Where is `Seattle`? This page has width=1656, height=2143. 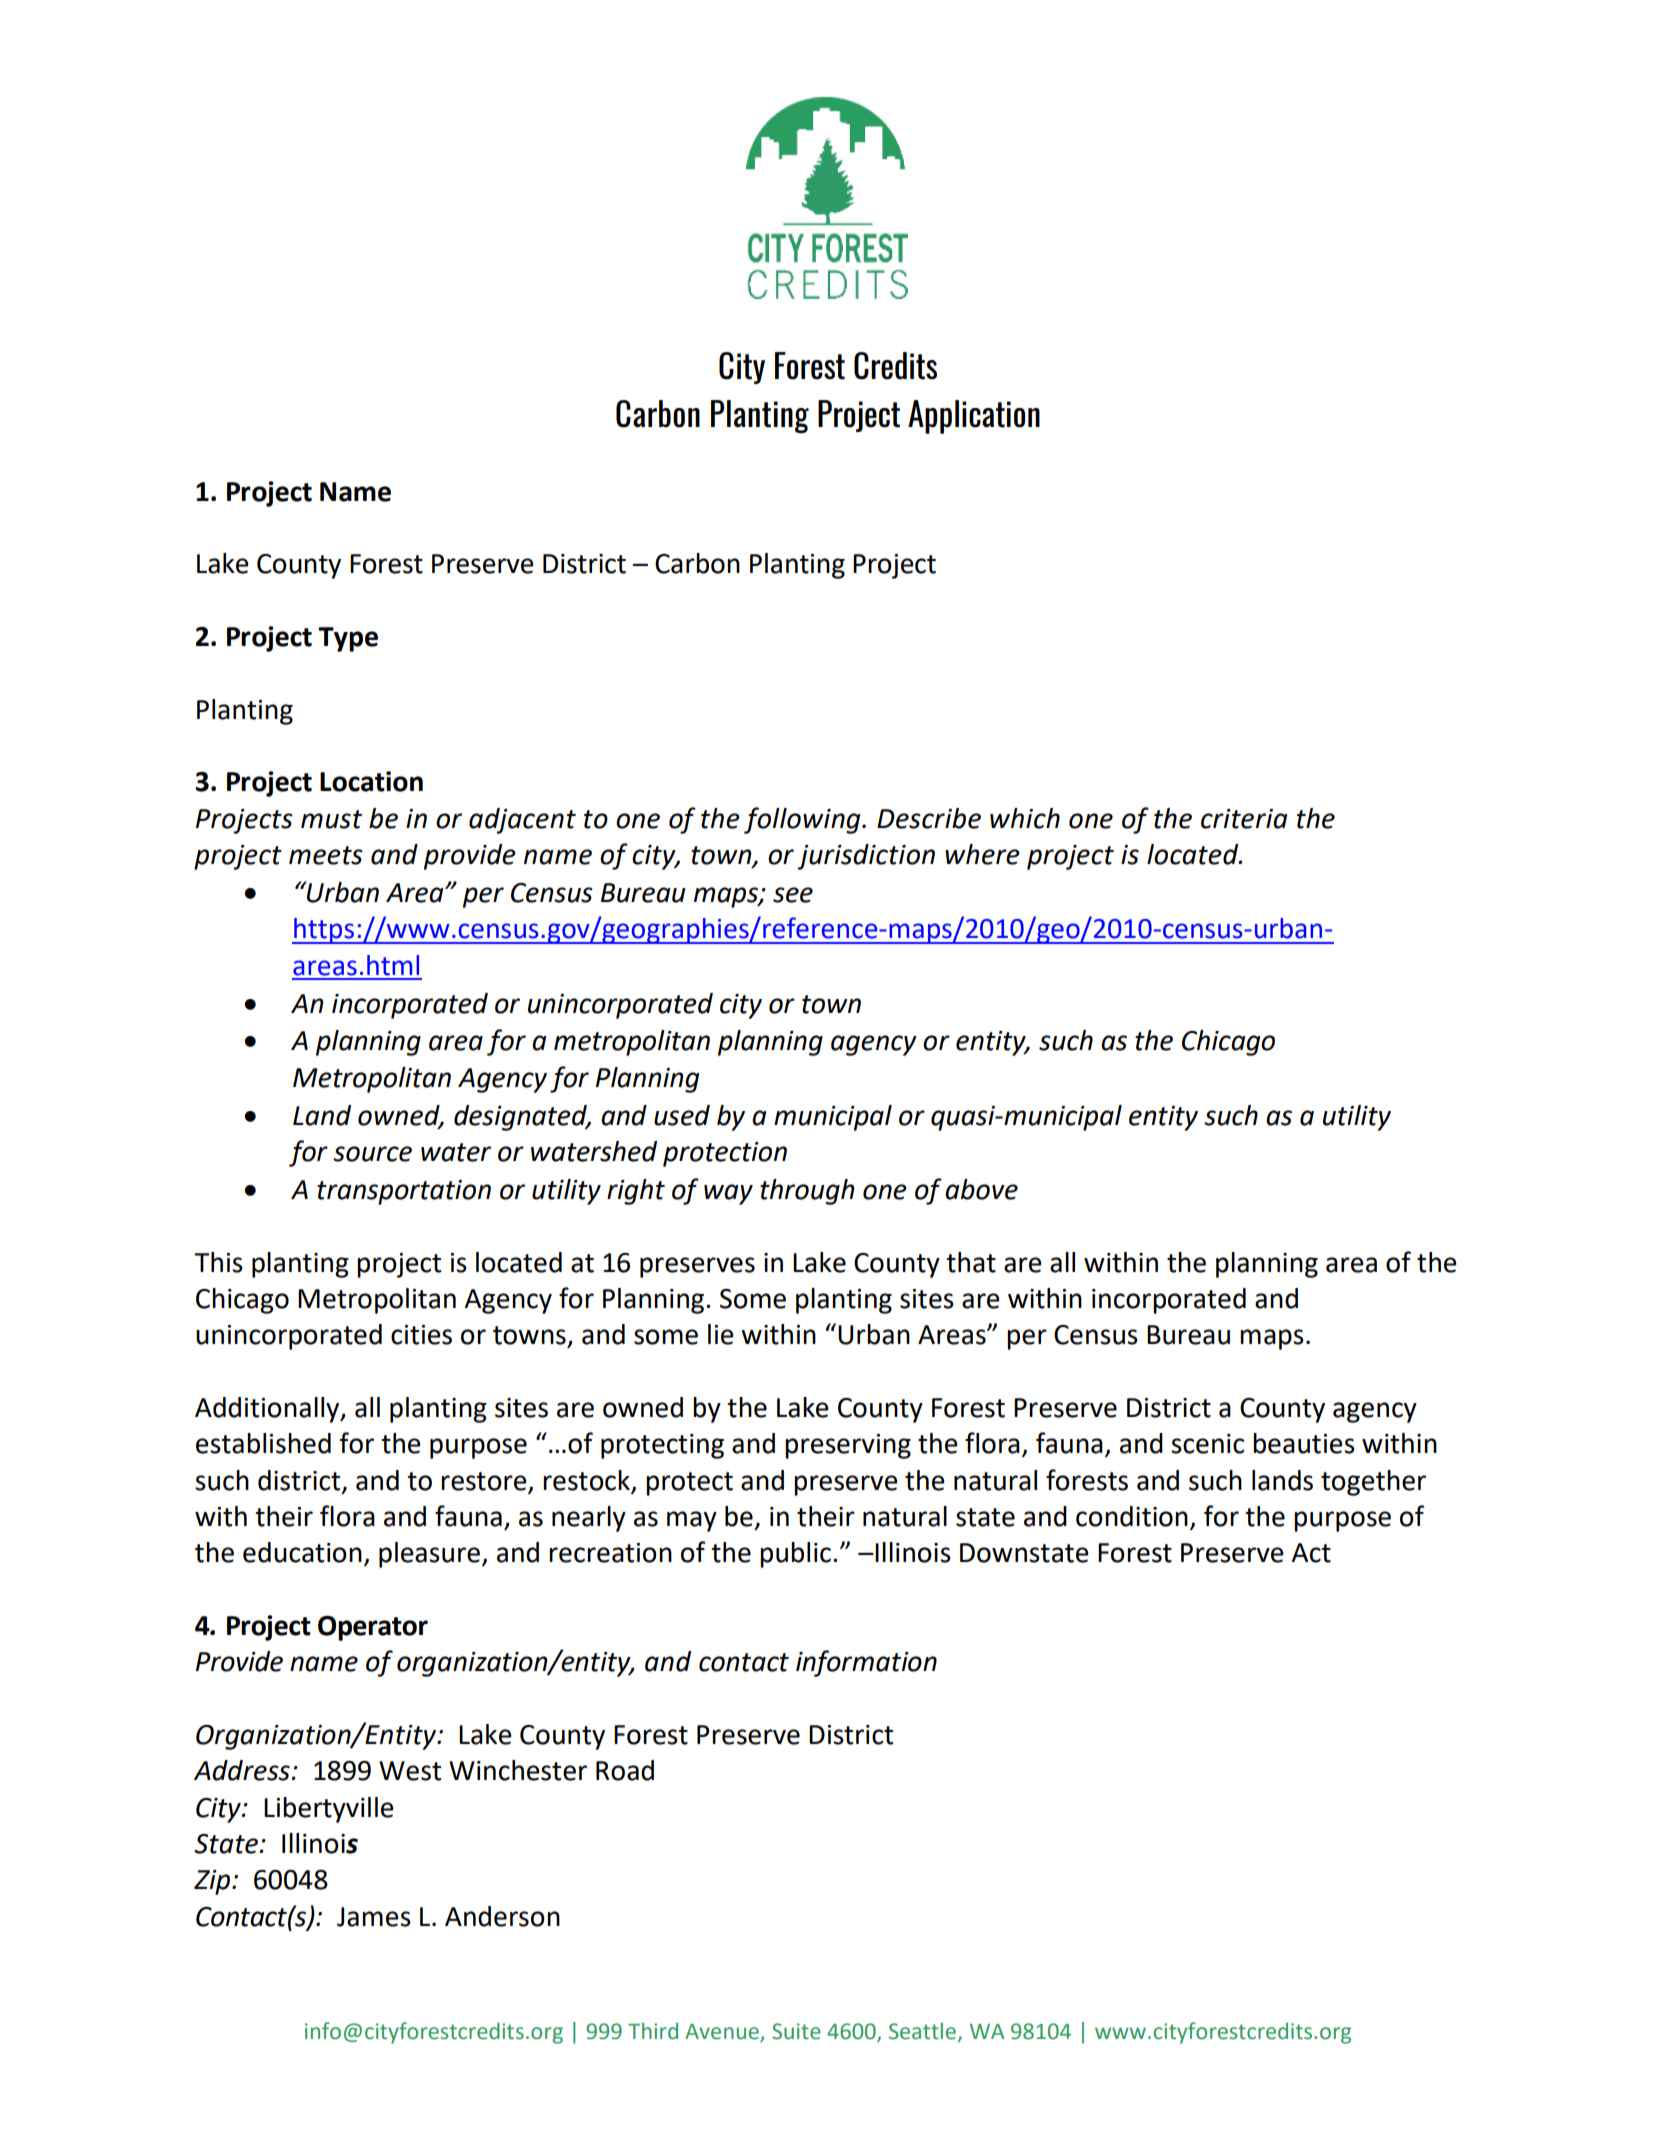 Seattle is located at coordinates (922, 2031).
